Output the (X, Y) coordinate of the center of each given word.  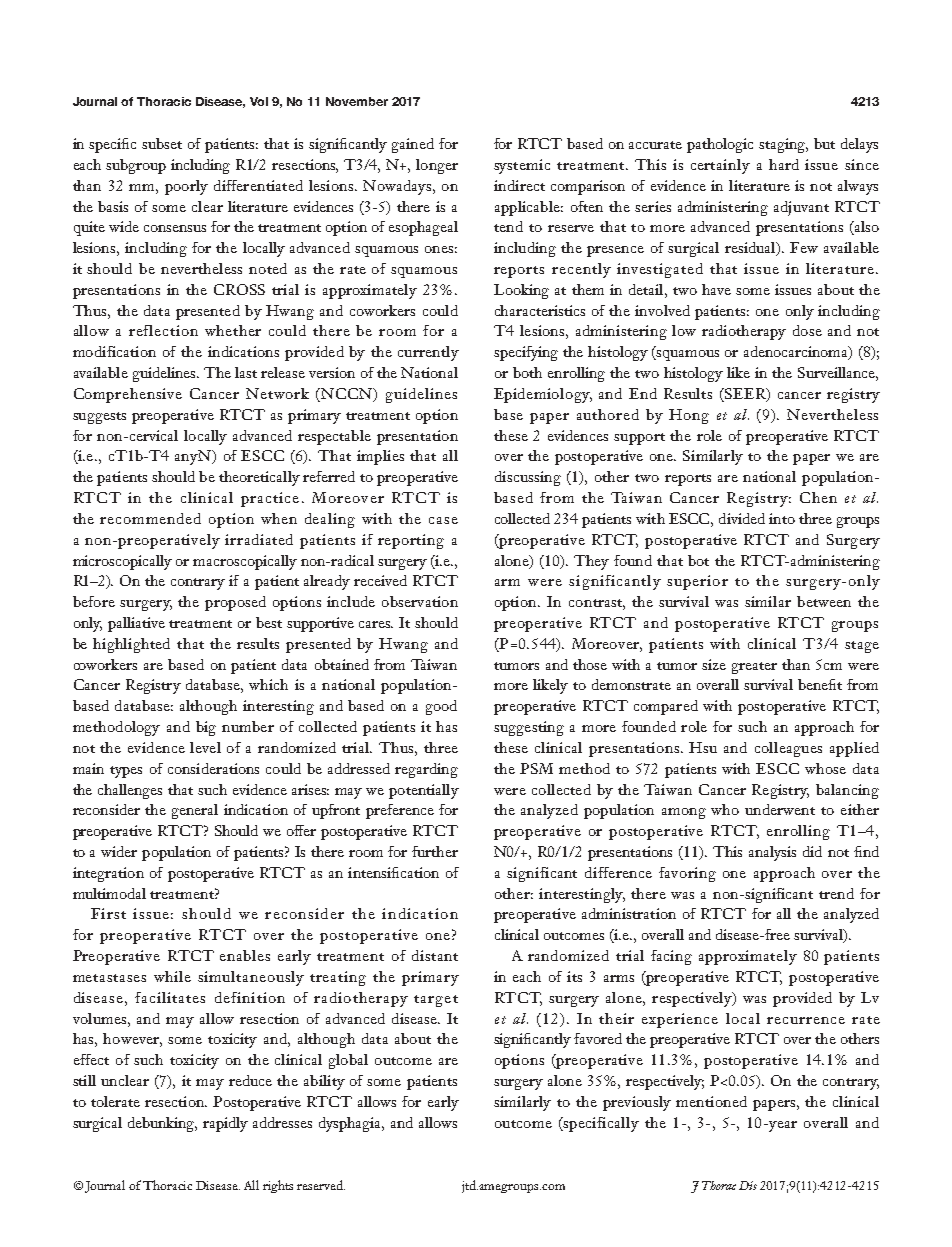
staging (783, 145)
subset (162, 143)
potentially (424, 791)
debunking (162, 1124)
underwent (780, 809)
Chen (818, 497)
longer (437, 166)
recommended (150, 518)
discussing (528, 478)
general (195, 811)
